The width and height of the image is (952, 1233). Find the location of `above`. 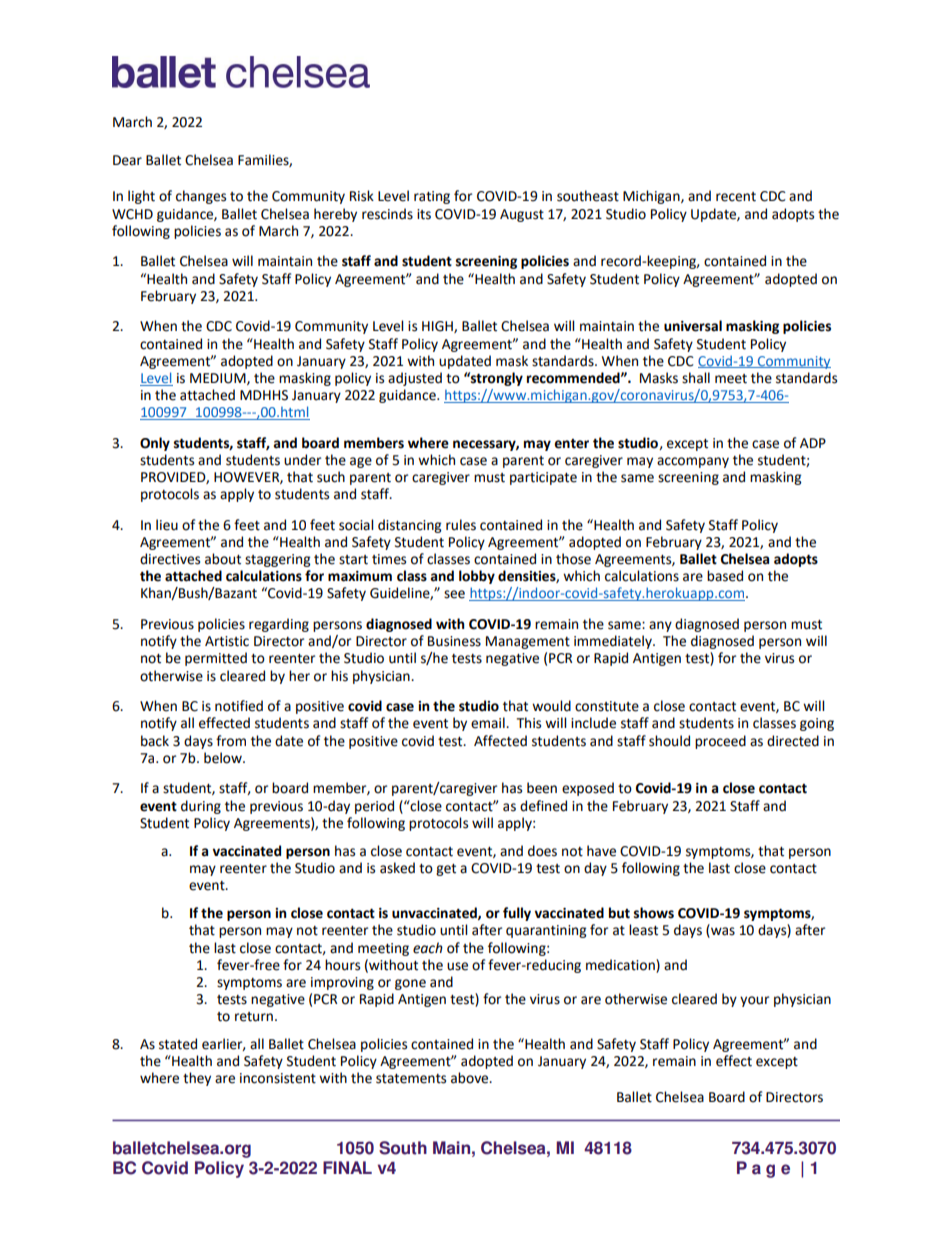

above is located at coordinates (471, 1078).
